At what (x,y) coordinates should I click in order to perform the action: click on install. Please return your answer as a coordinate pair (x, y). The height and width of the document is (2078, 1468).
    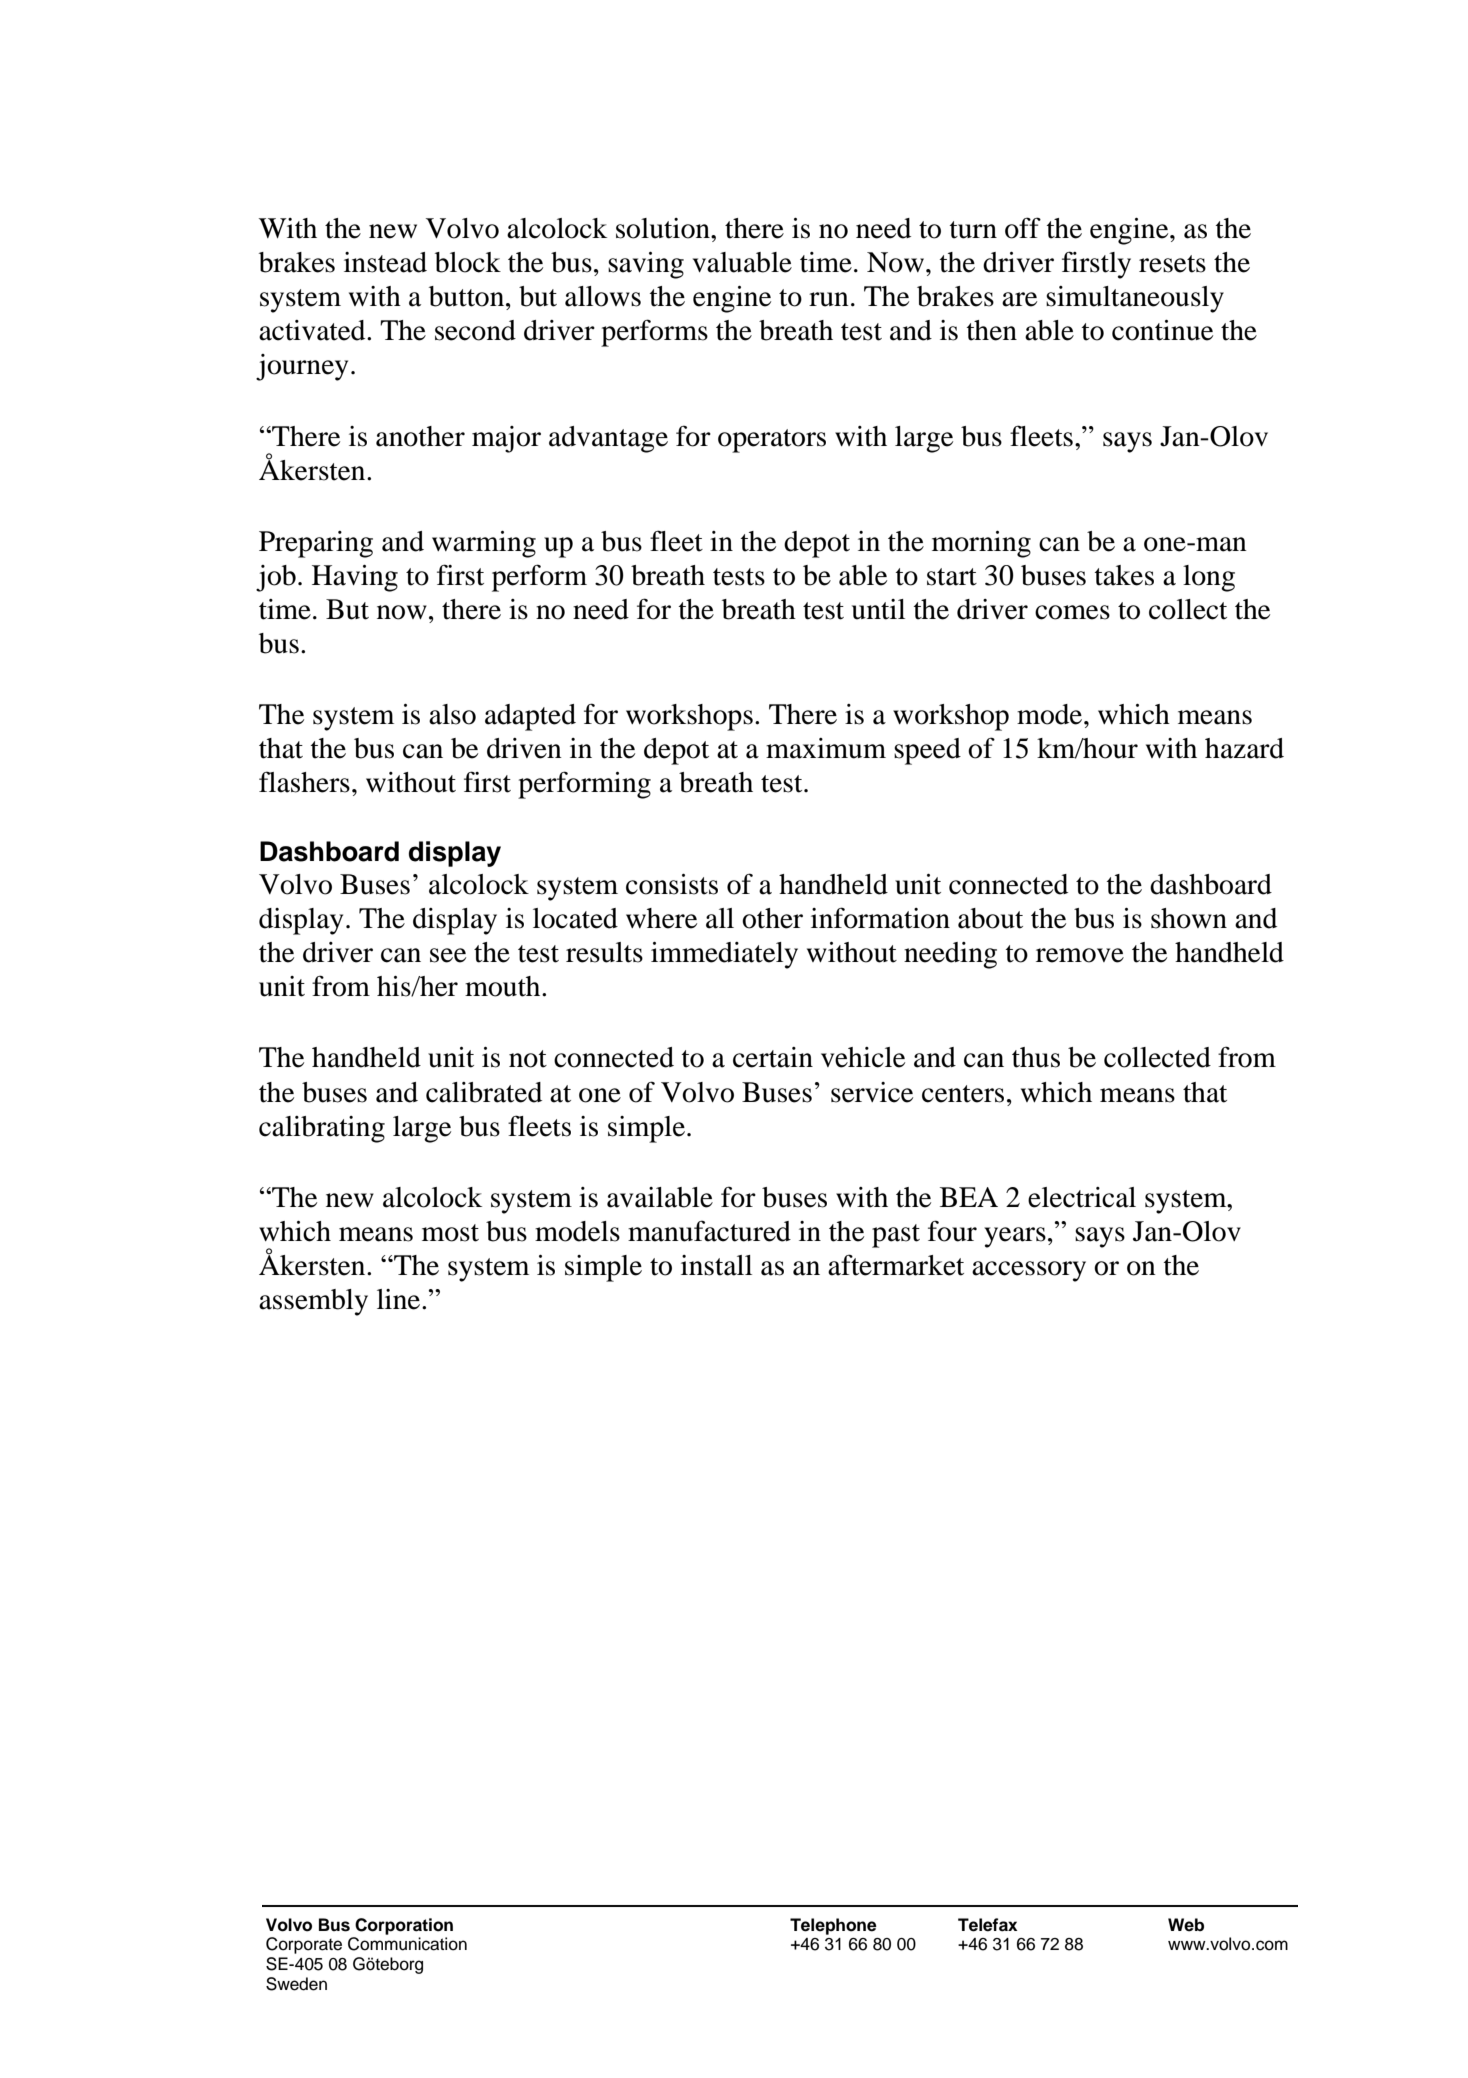
    Looking at the image, I should click on (716, 1265).
